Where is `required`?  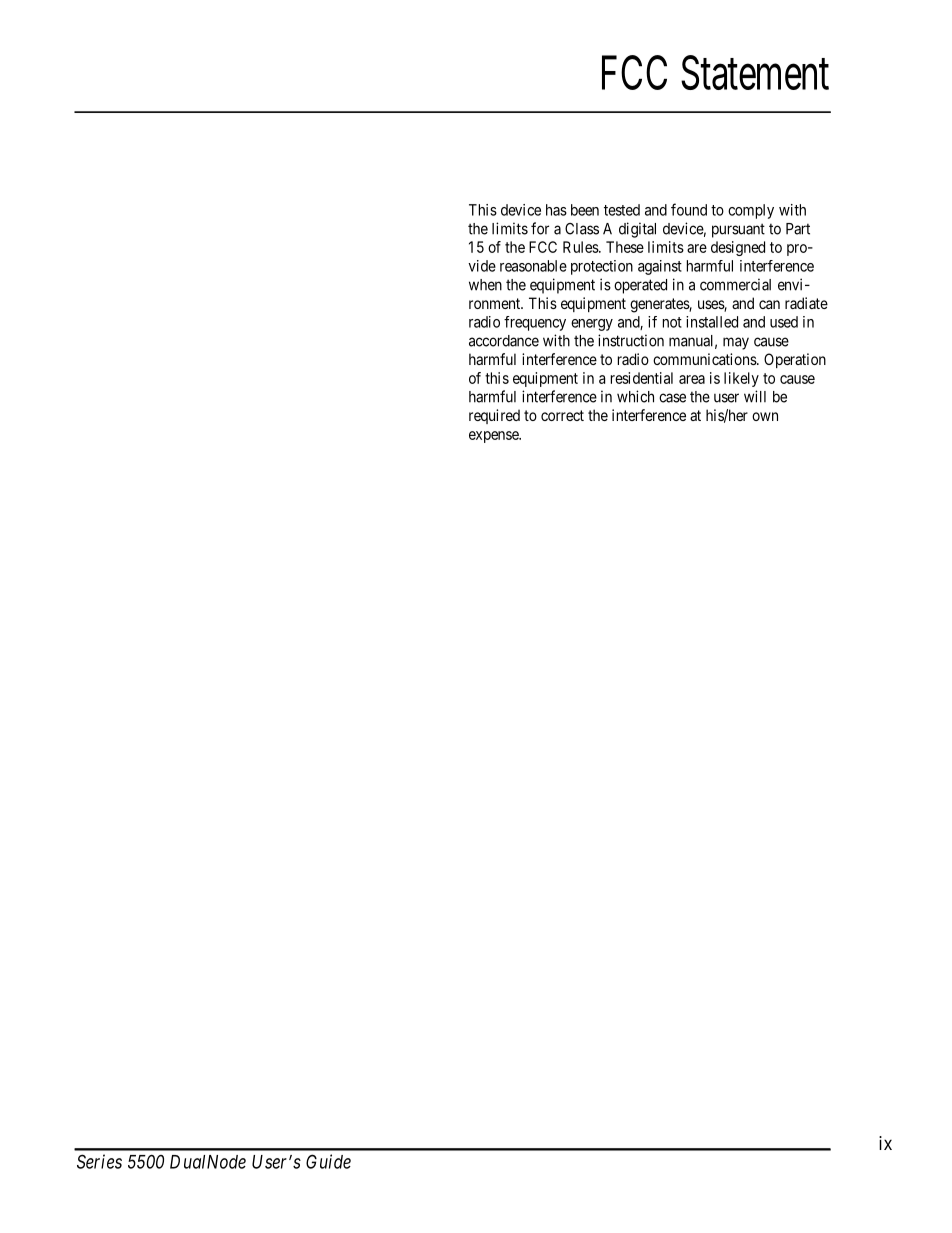 required is located at coordinates (494, 416).
